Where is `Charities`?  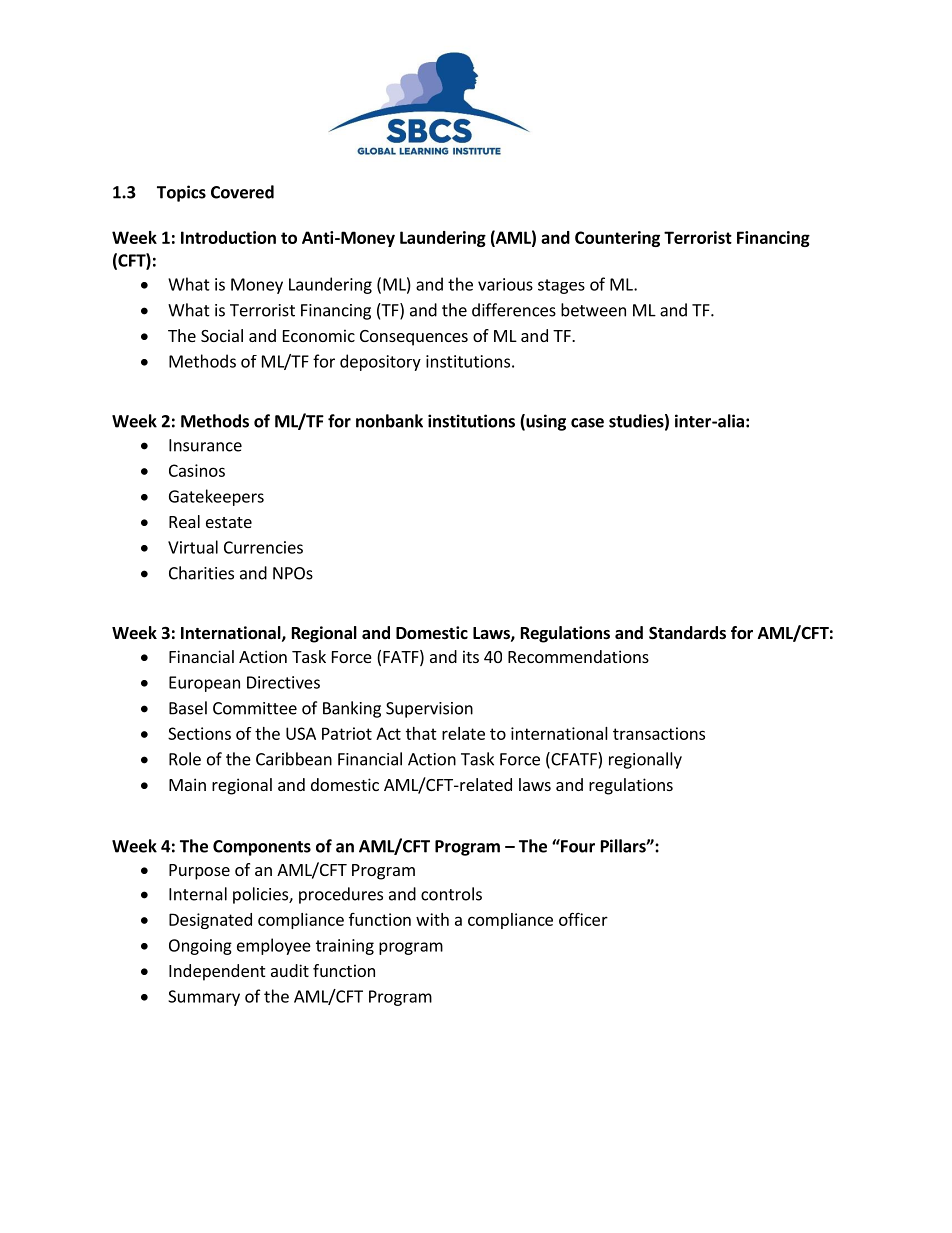 Charities is located at coordinates (201, 573).
